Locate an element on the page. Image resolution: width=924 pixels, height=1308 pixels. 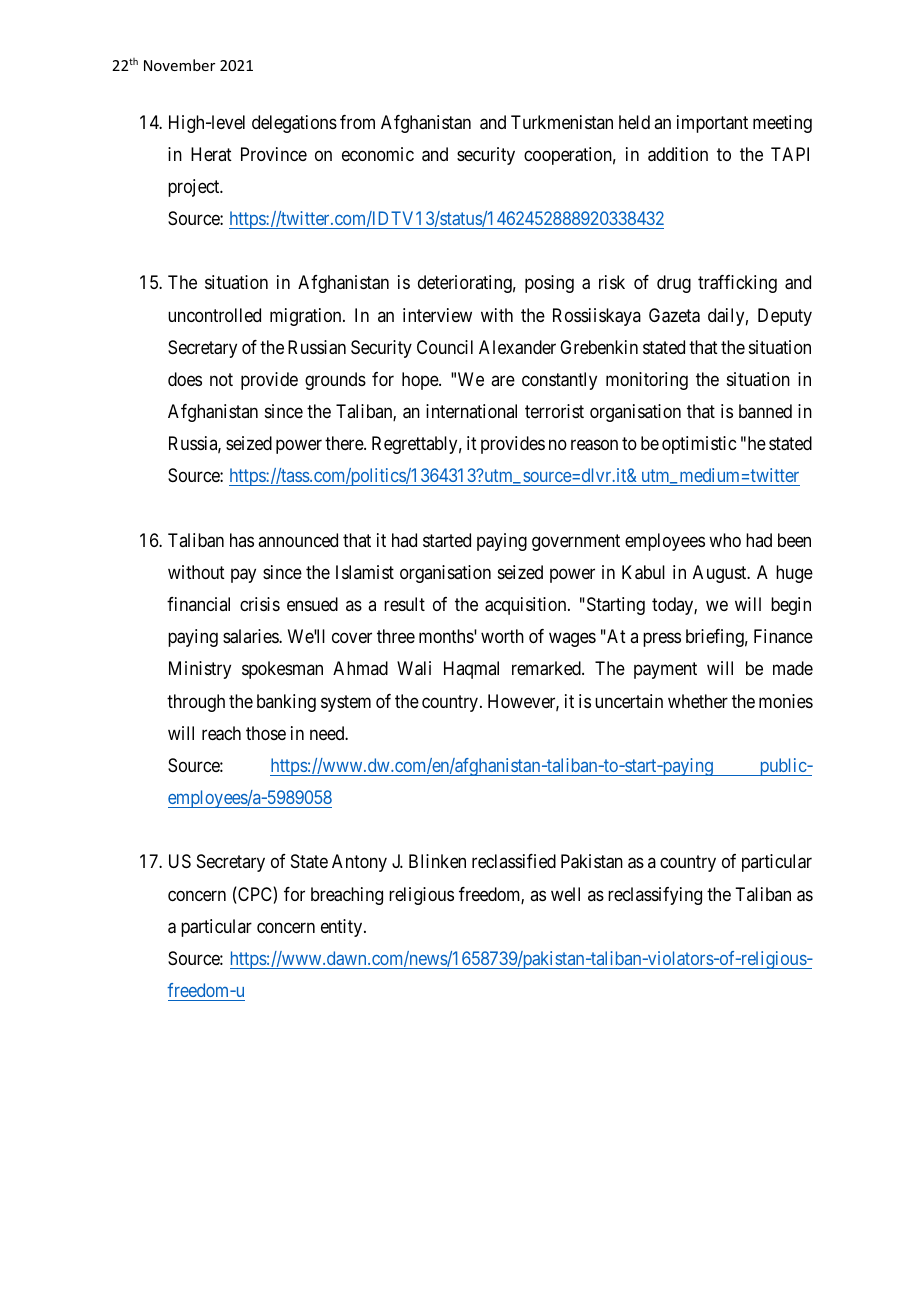
crisis is located at coordinates (260, 604).
